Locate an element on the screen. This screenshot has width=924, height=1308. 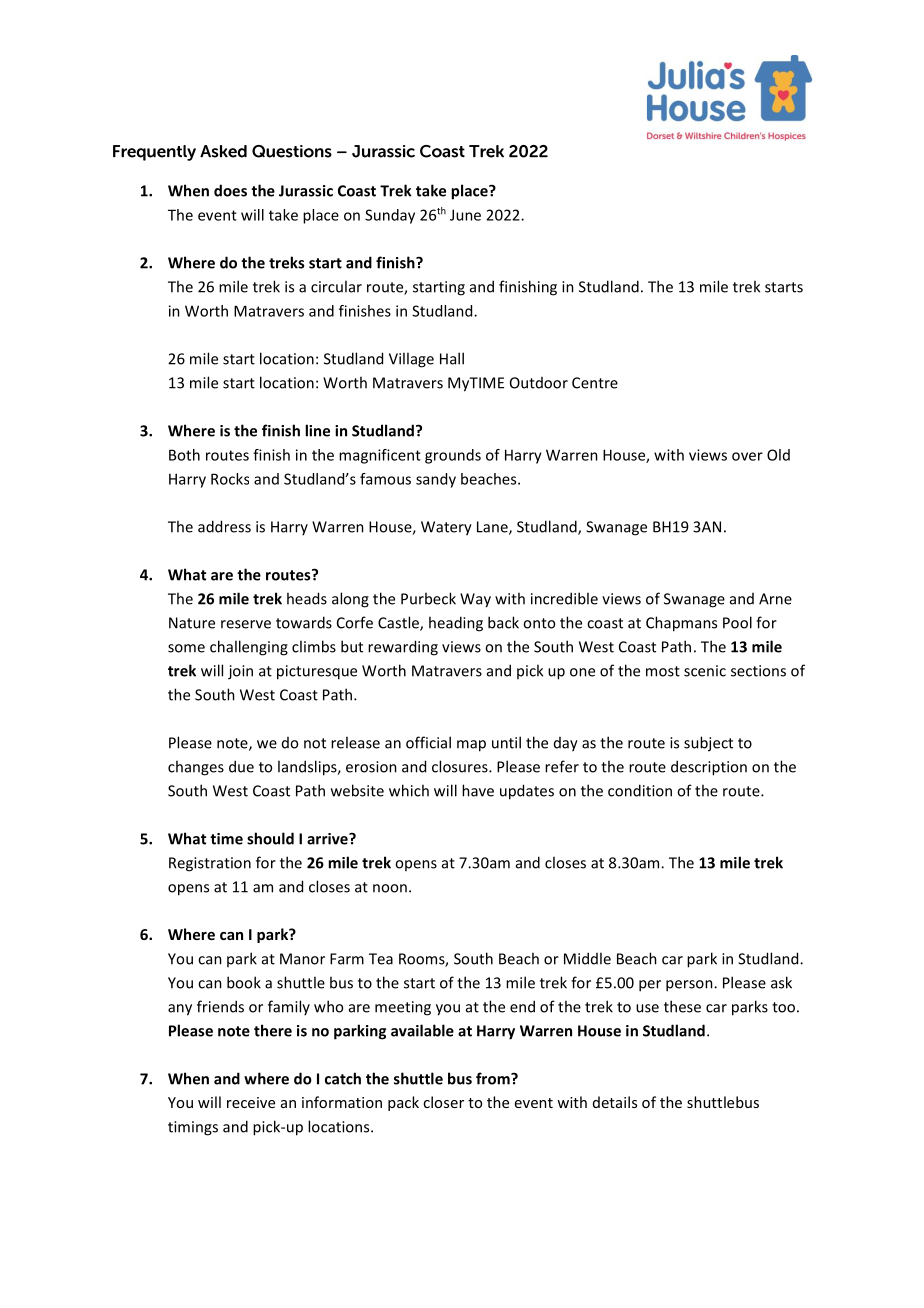
Centre is located at coordinates (595, 383).
